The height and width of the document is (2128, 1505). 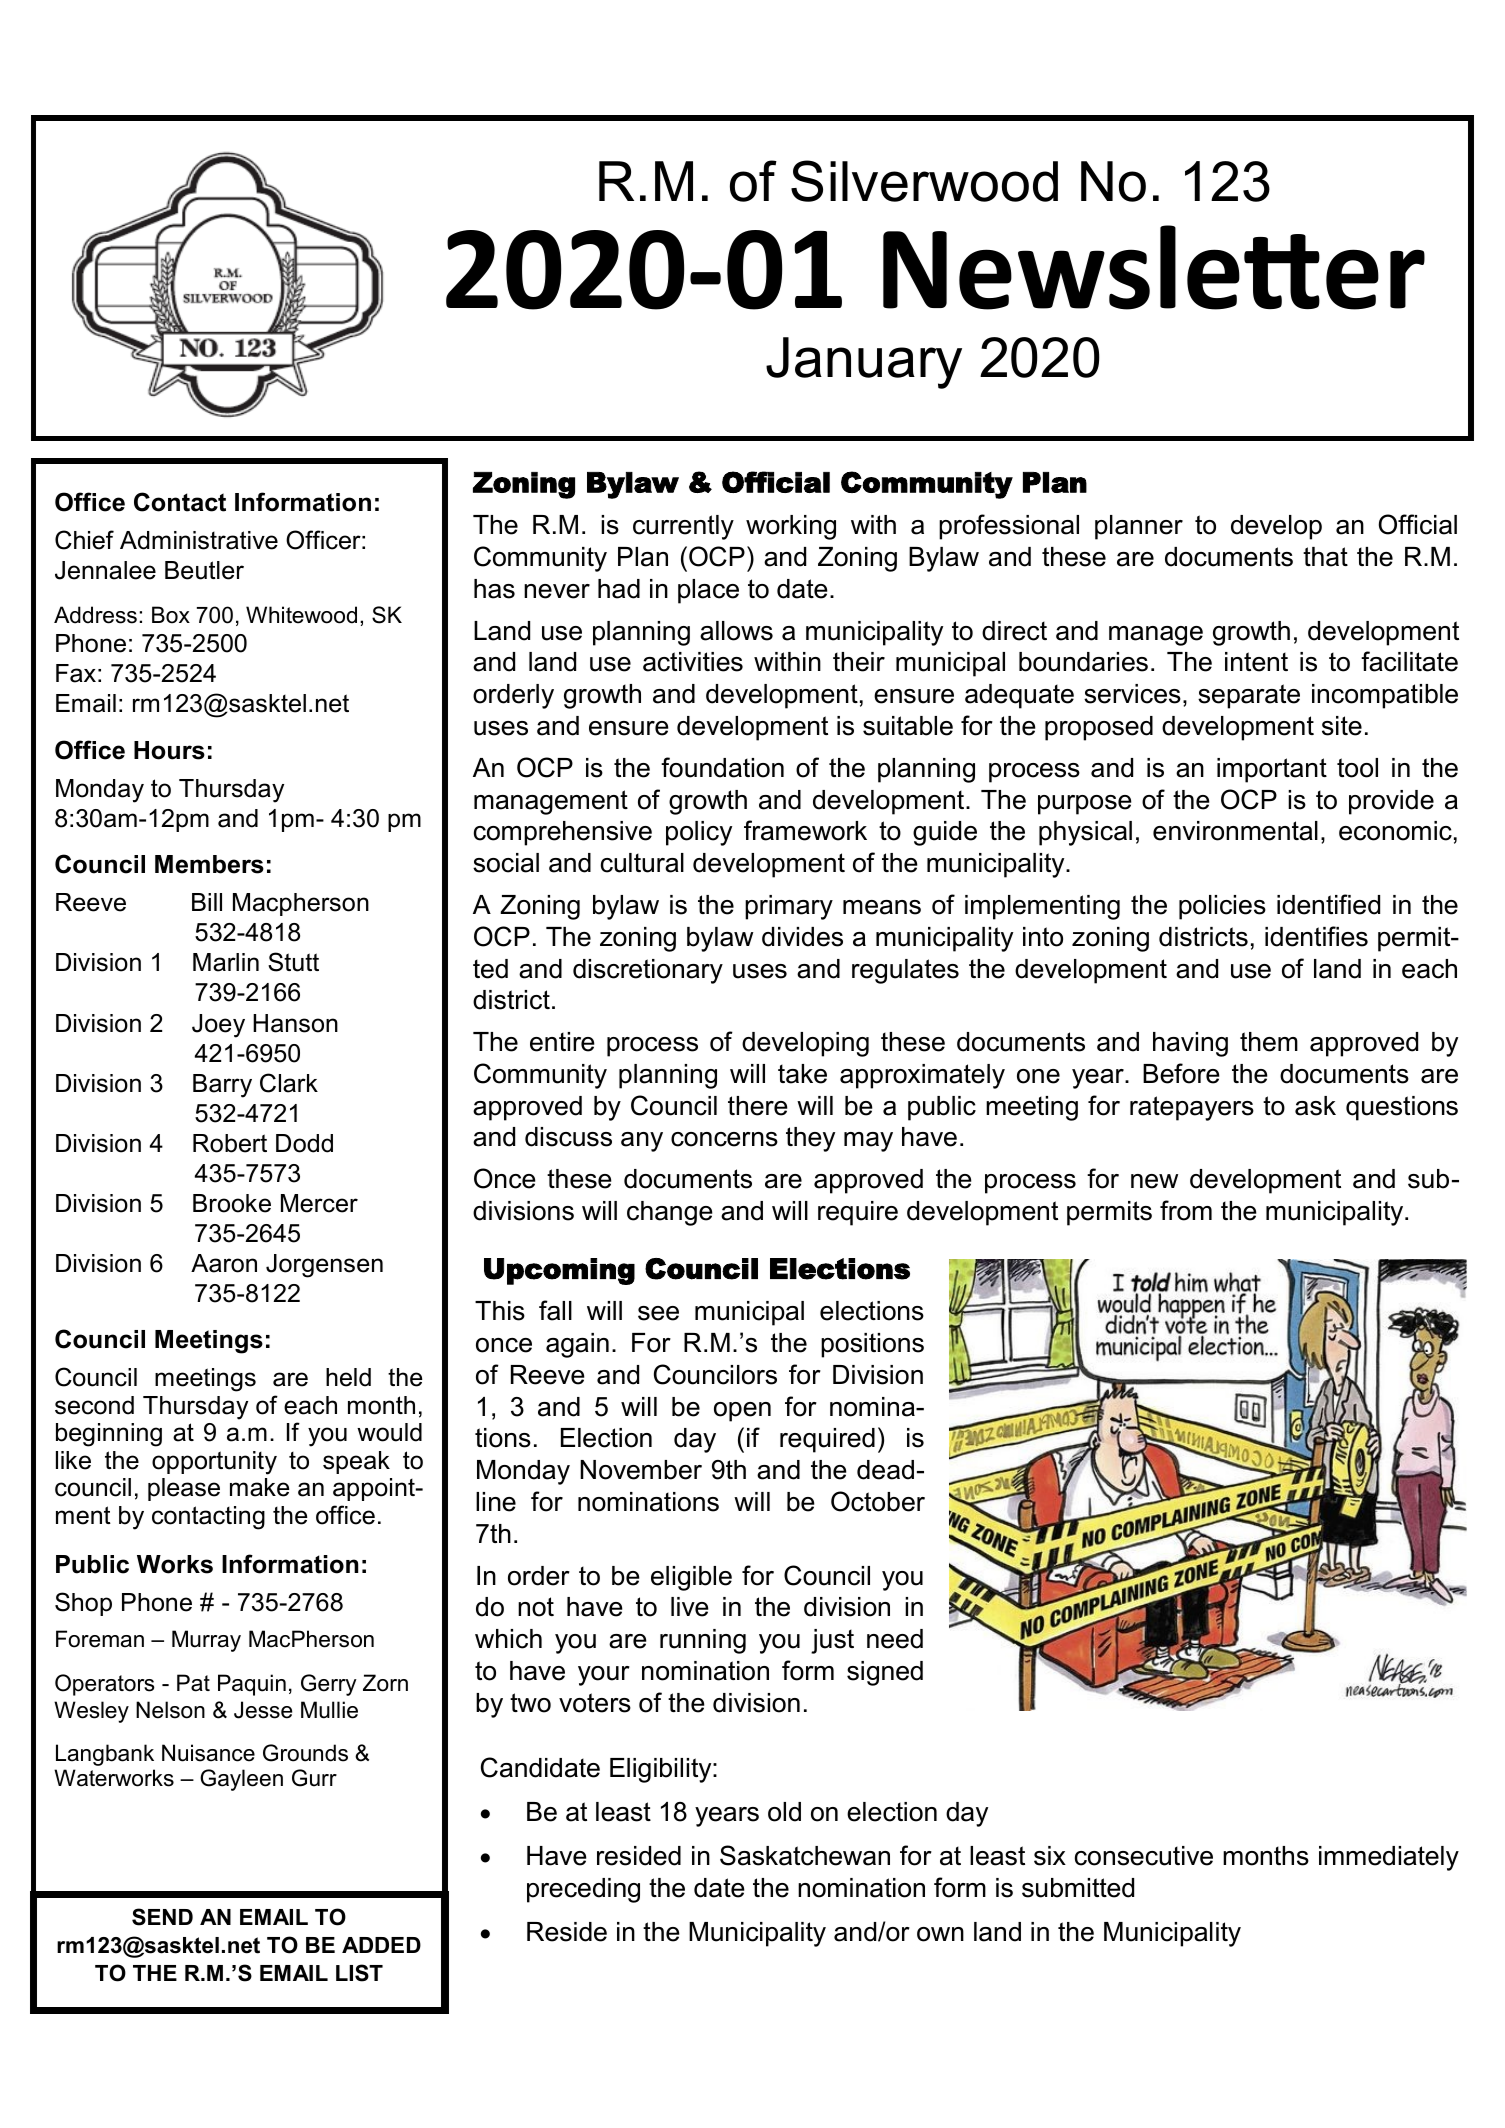 What do you see at coordinates (742, 1412) in the document?
I see `open` at bounding box center [742, 1412].
